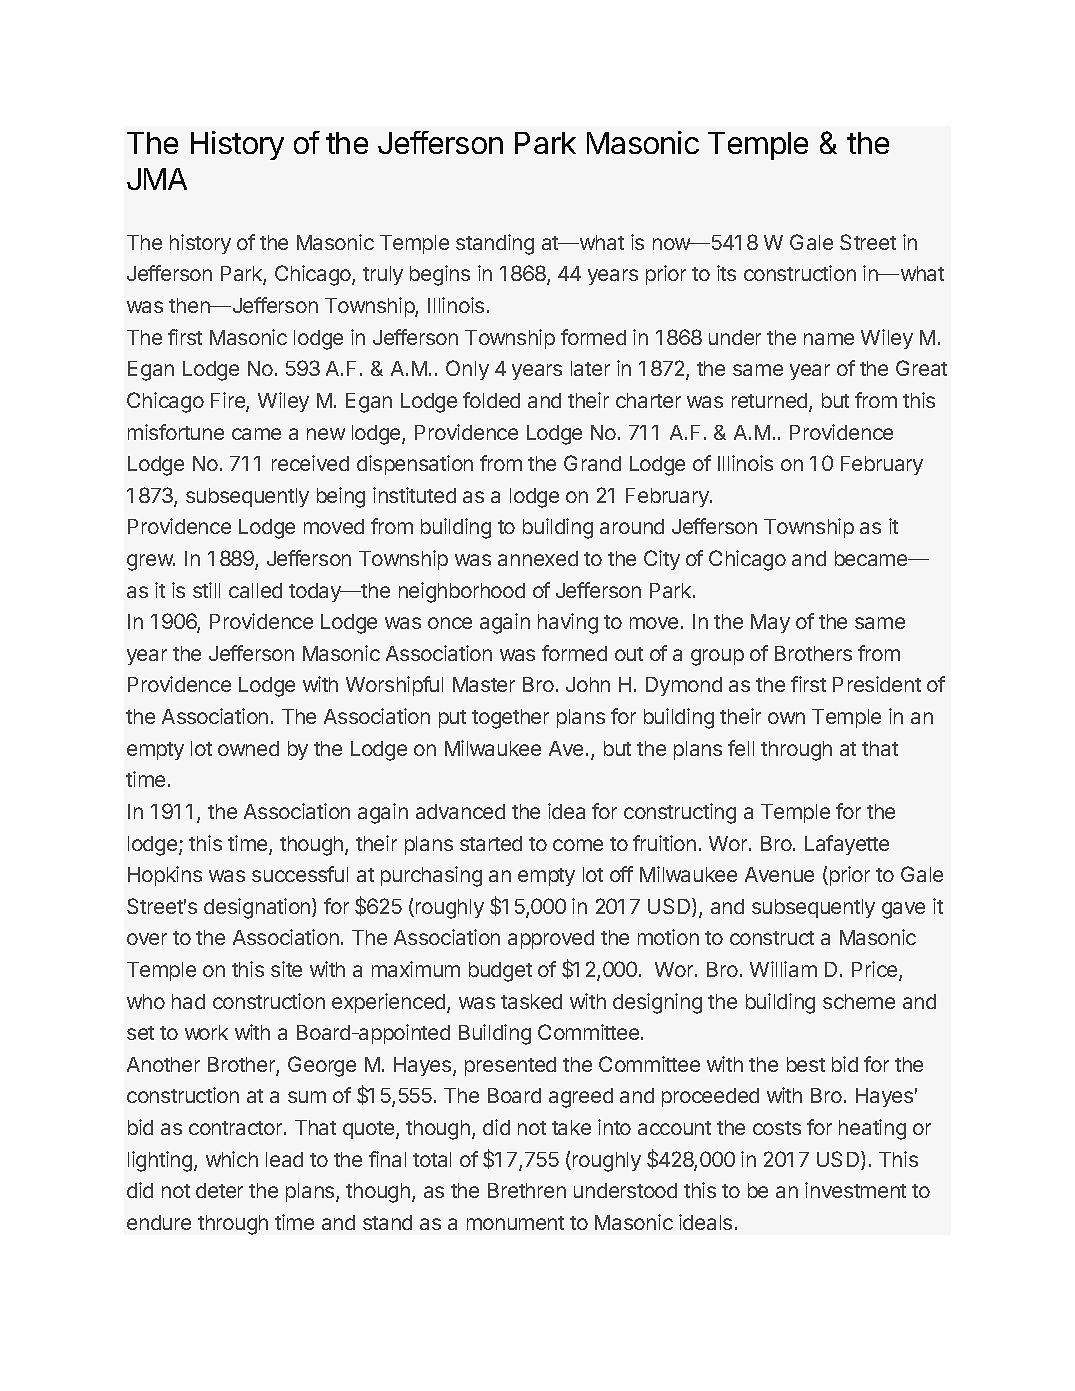  I want to click on deter, so click(219, 1190).
